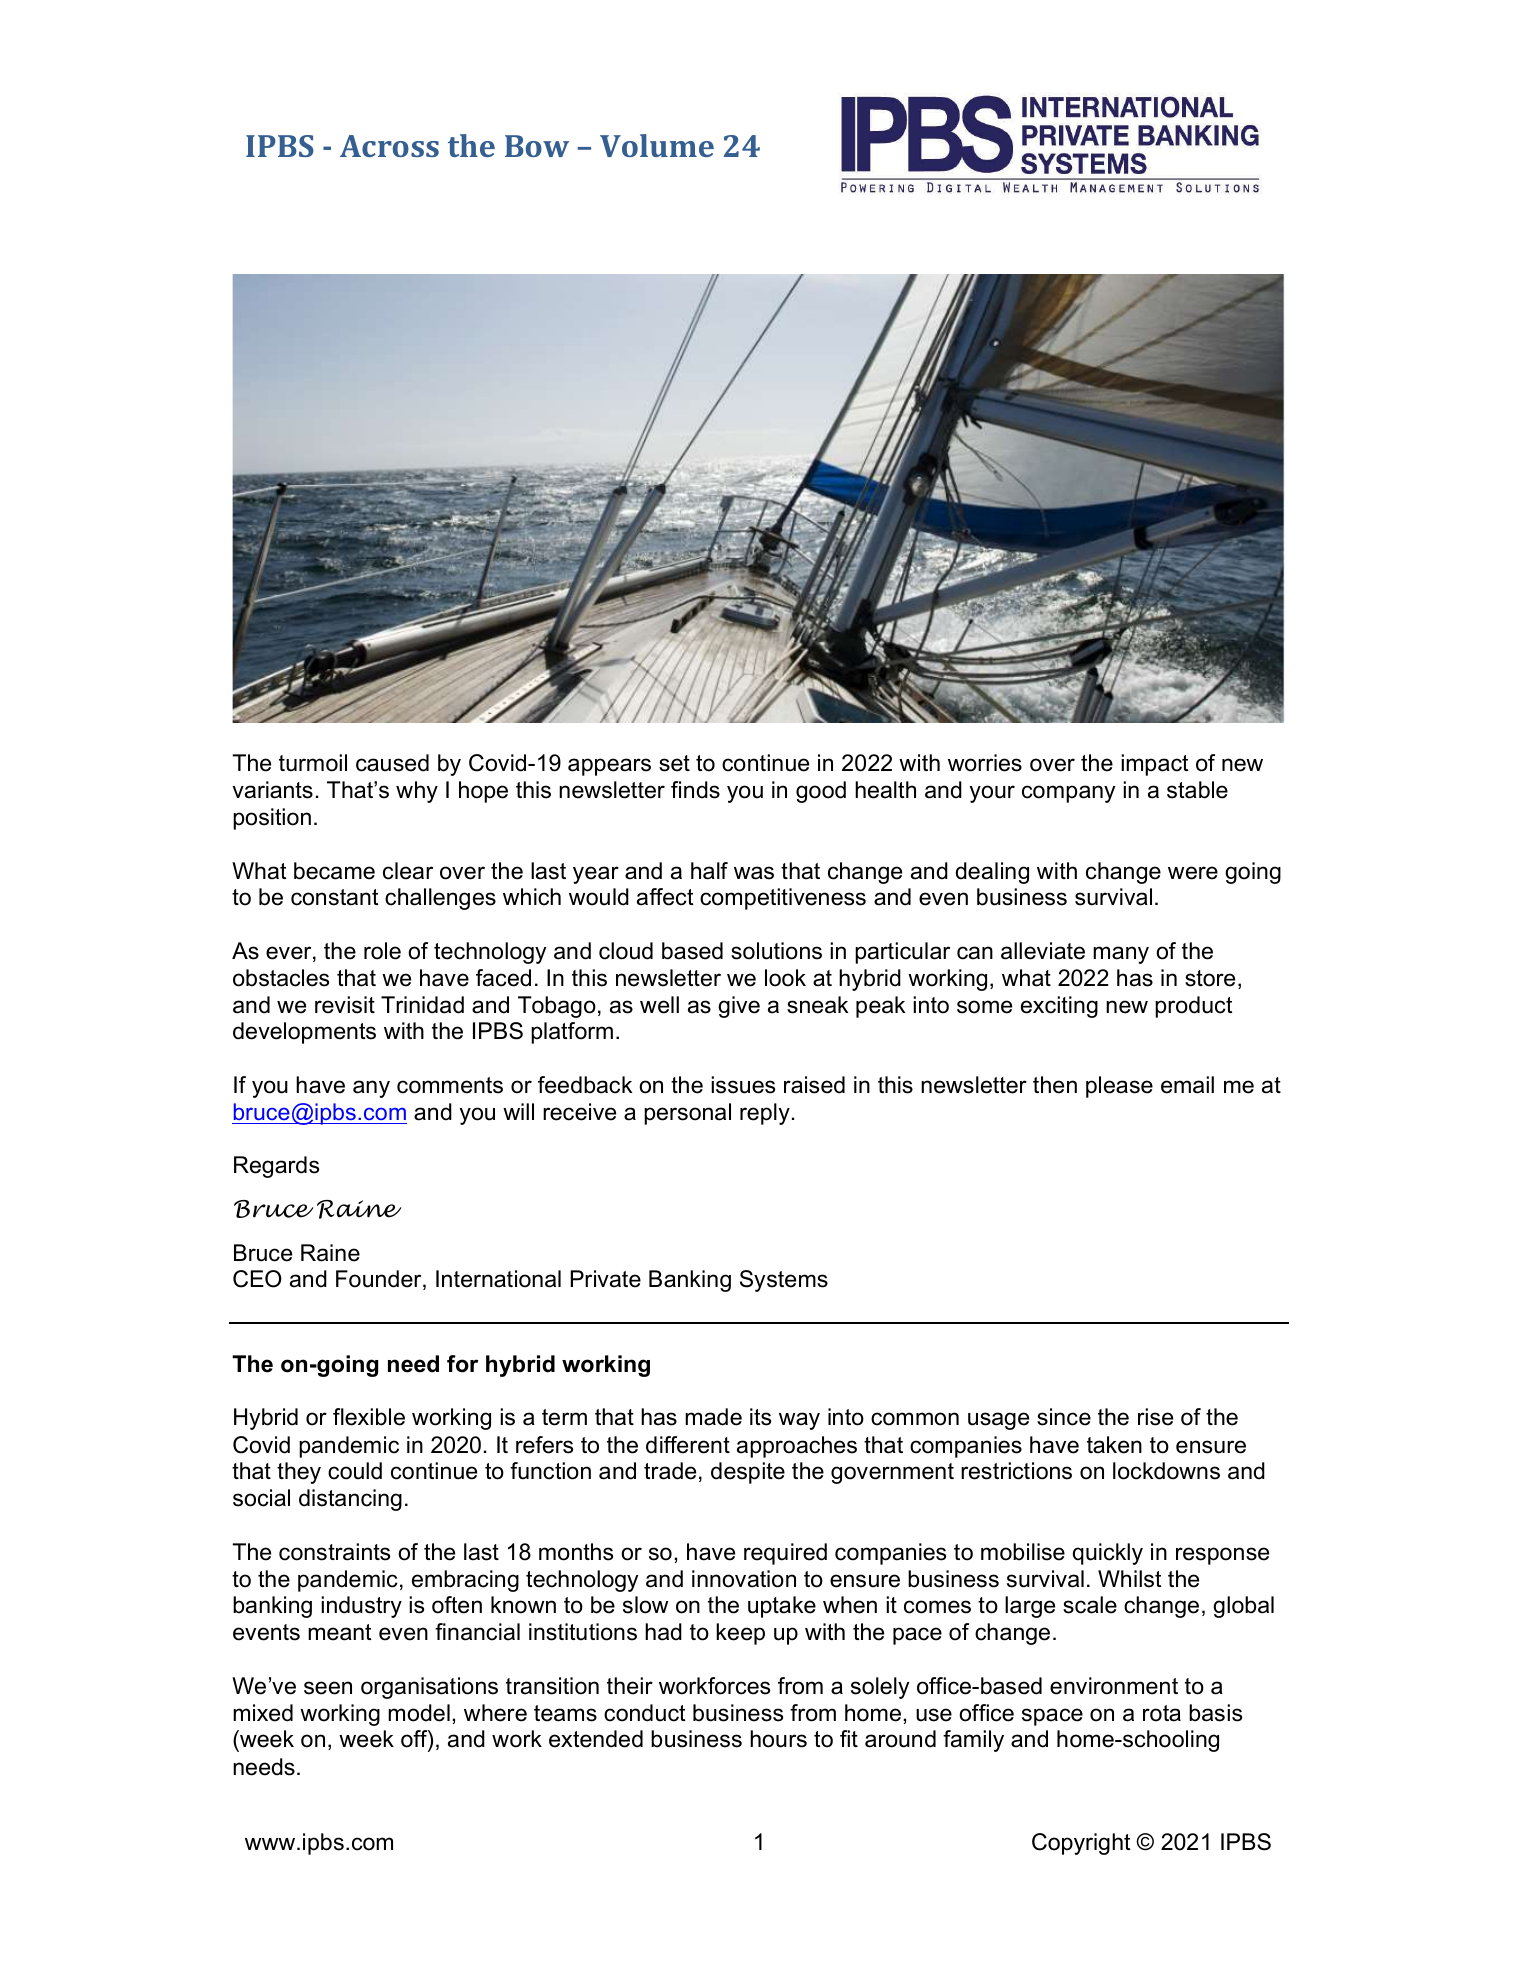  What do you see at coordinates (392, 763) in the screenshot?
I see `caused` at bounding box center [392, 763].
